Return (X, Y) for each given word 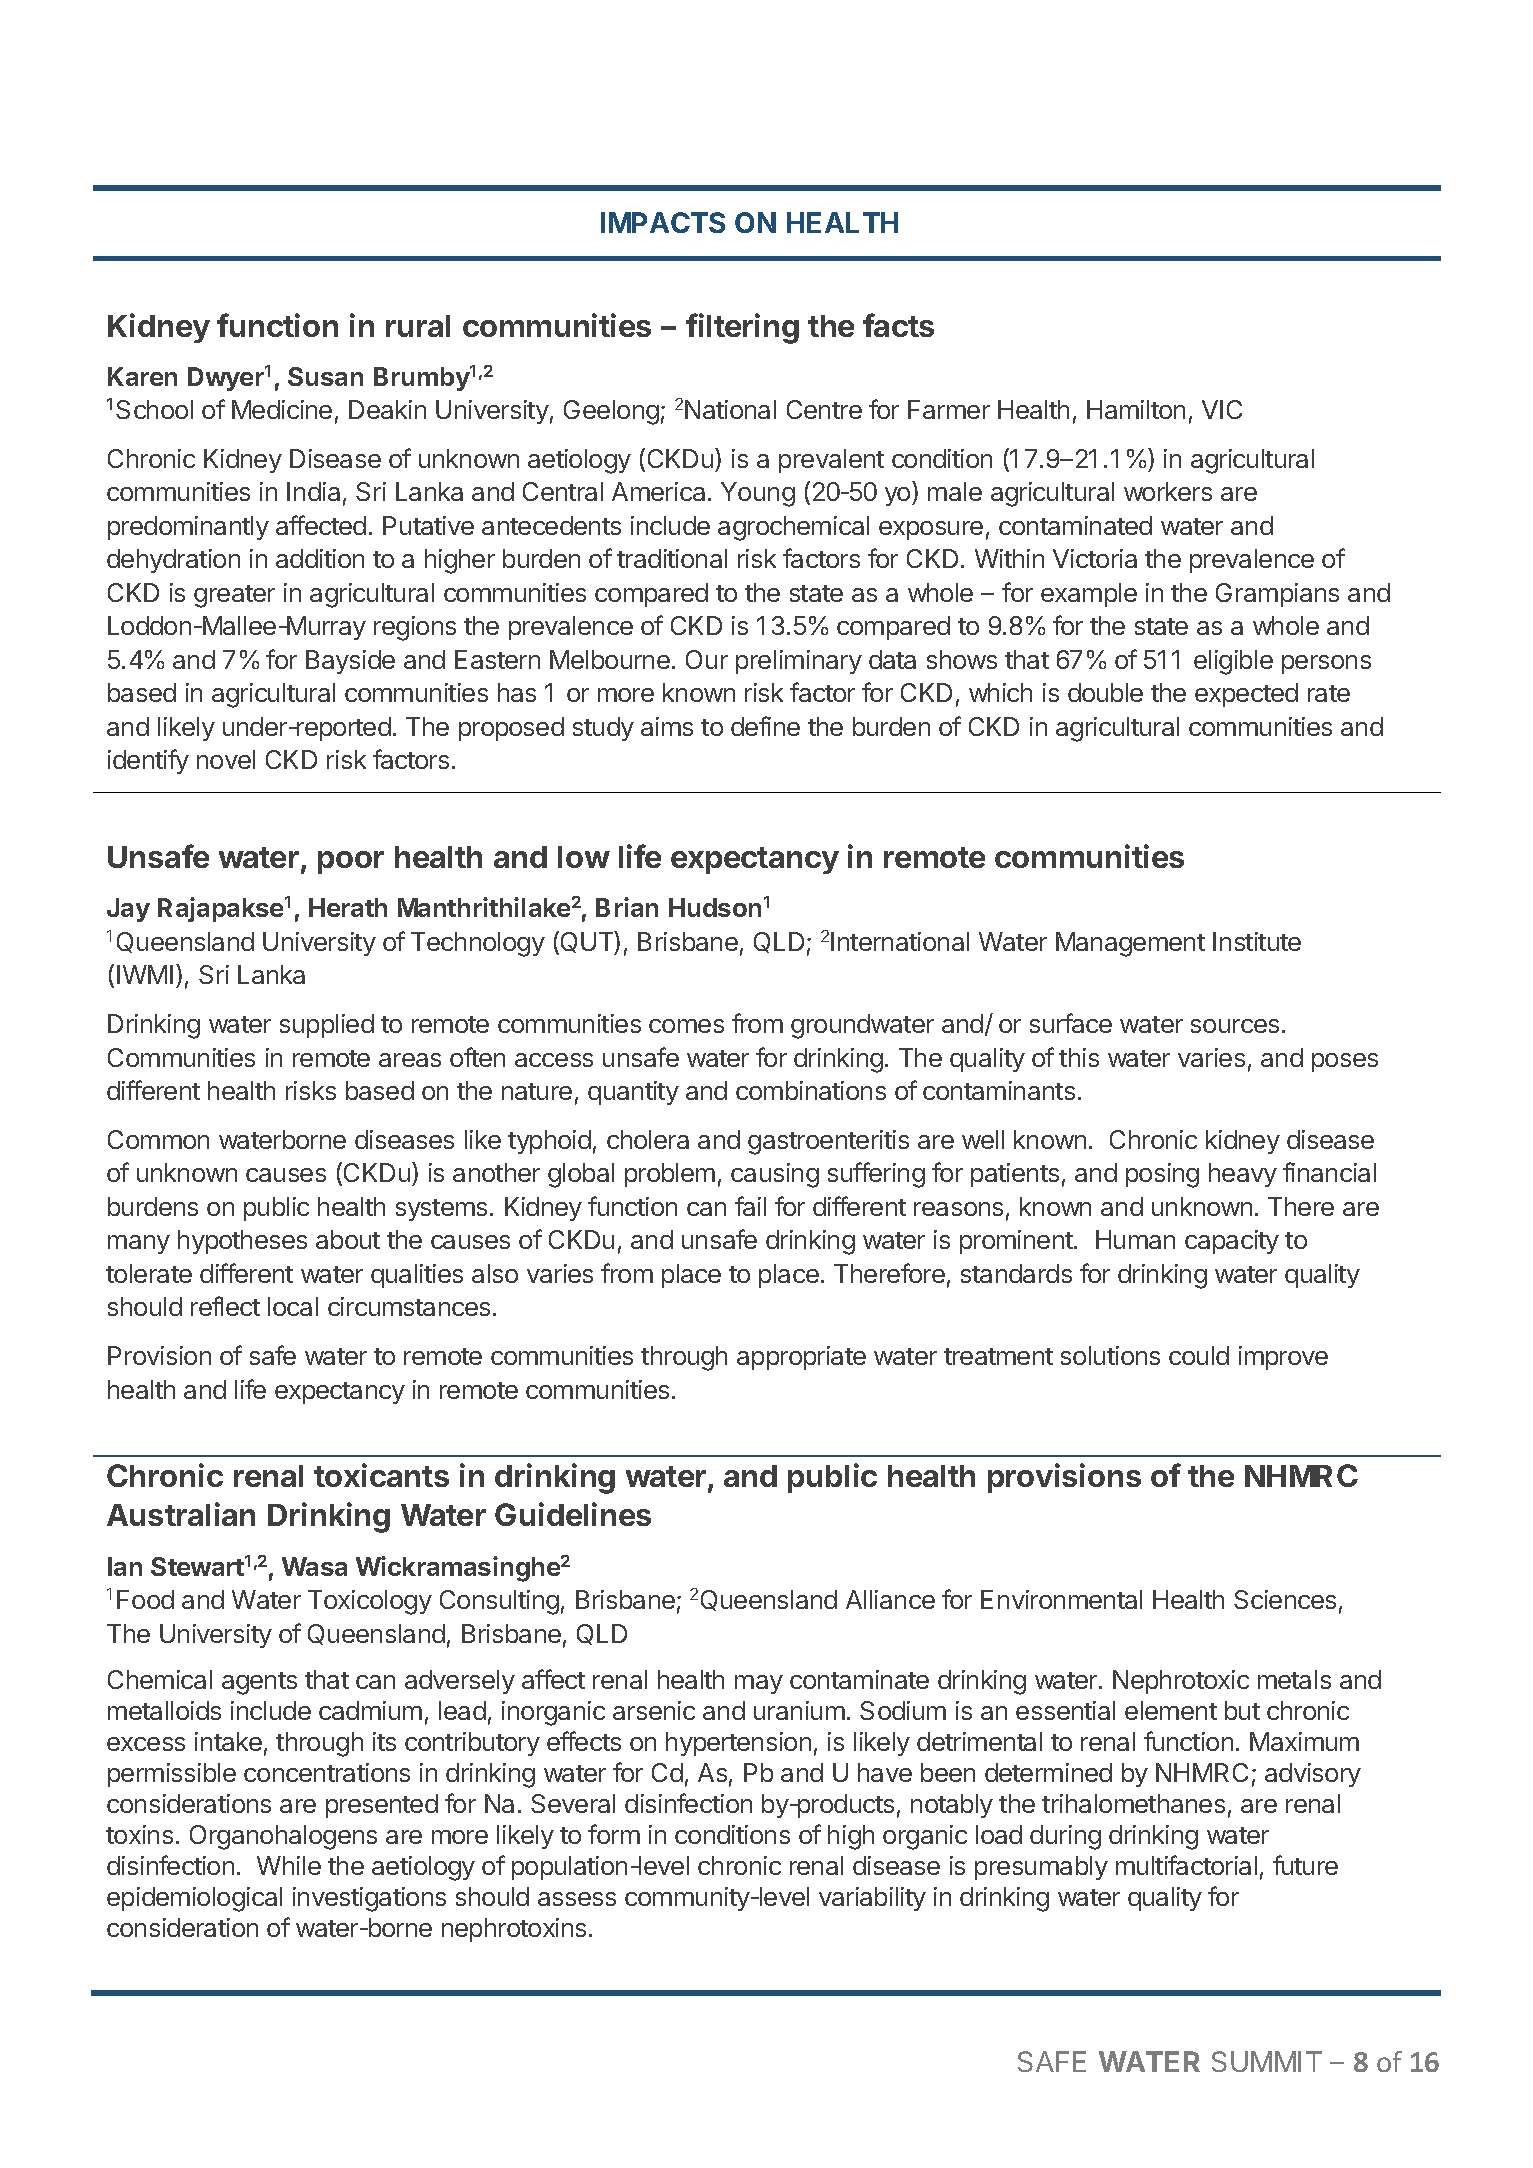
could (1199, 1355)
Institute (1257, 941)
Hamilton (1136, 409)
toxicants (381, 1475)
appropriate (801, 1358)
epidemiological (194, 1899)
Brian (627, 907)
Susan (325, 376)
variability (872, 1899)
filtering (742, 328)
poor (351, 862)
